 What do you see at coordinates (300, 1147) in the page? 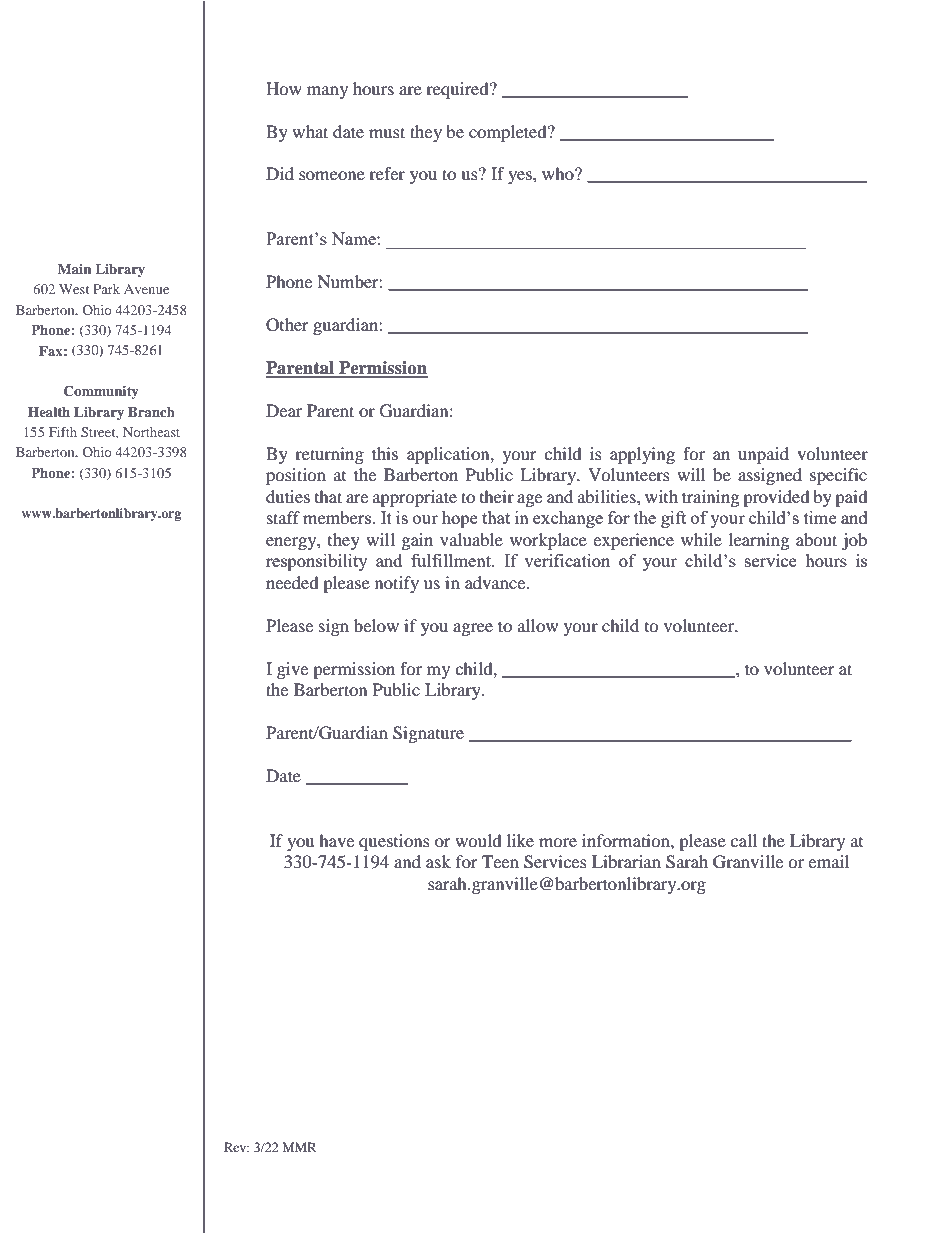
I see `MMR` at bounding box center [300, 1147].
